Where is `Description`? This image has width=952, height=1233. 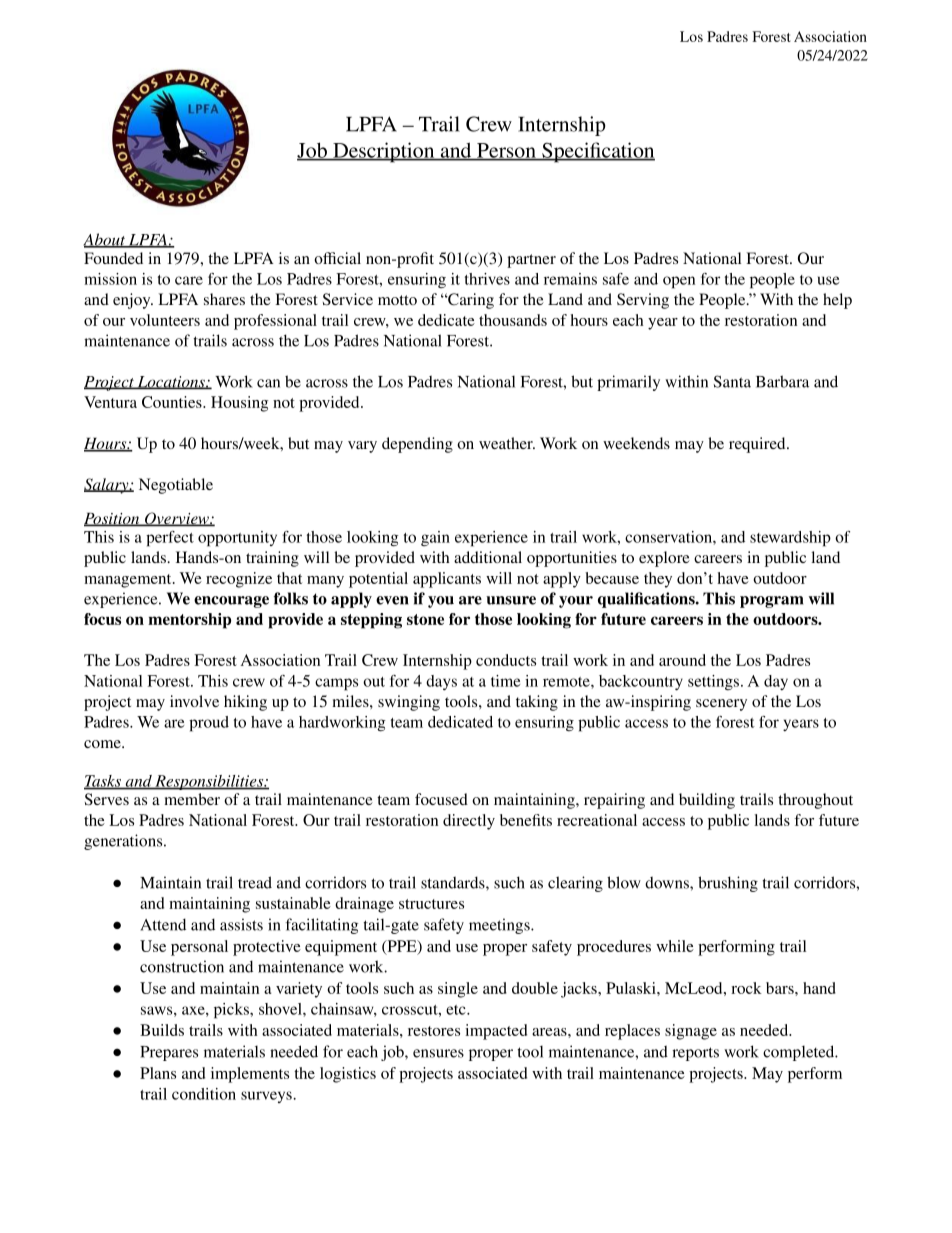 Description is located at coordinates (384, 152).
